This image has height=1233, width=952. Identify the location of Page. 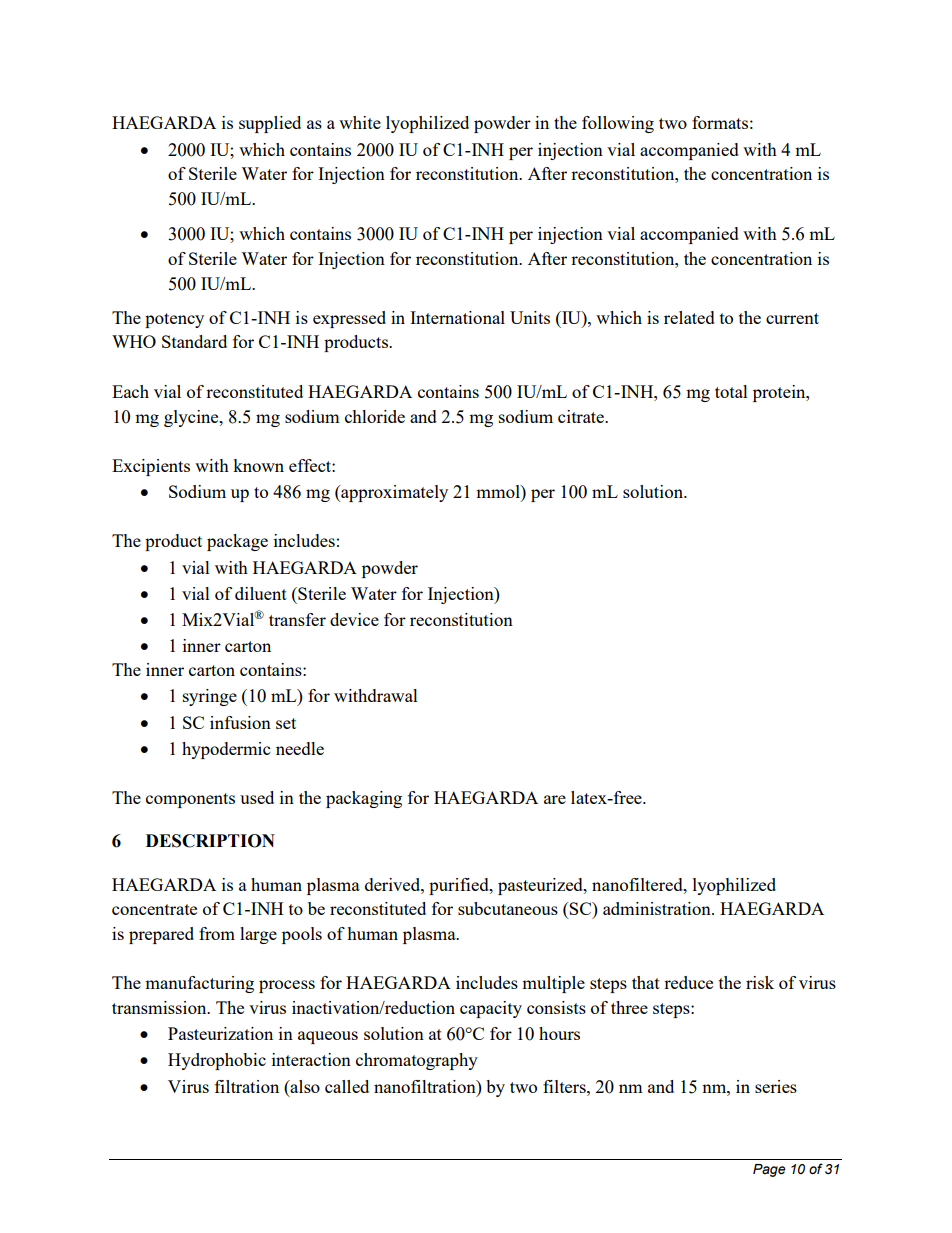
(769, 1170).
